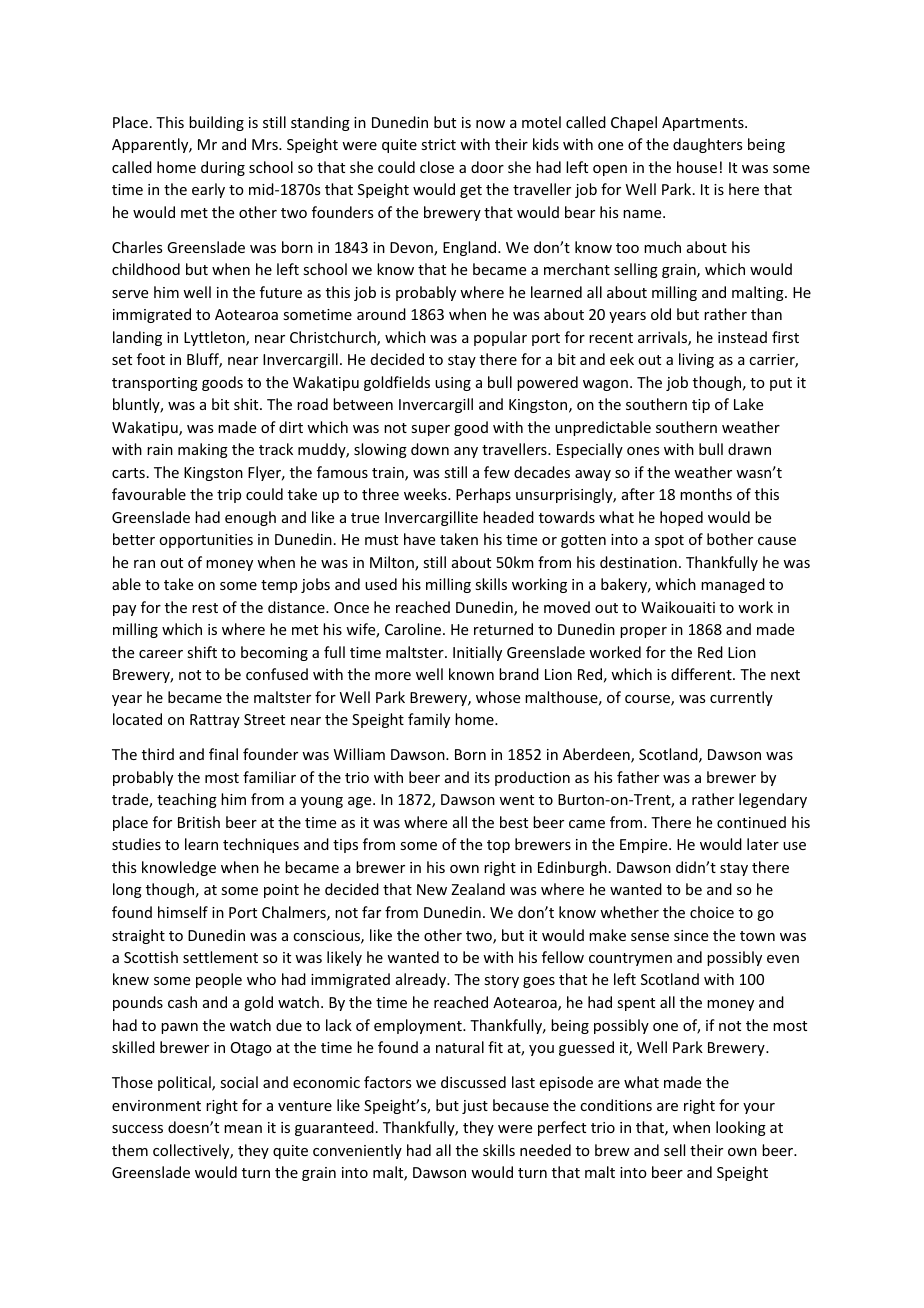 This image has height=1308, width=924. What do you see at coordinates (475, 1107) in the image?
I see `just` at bounding box center [475, 1107].
